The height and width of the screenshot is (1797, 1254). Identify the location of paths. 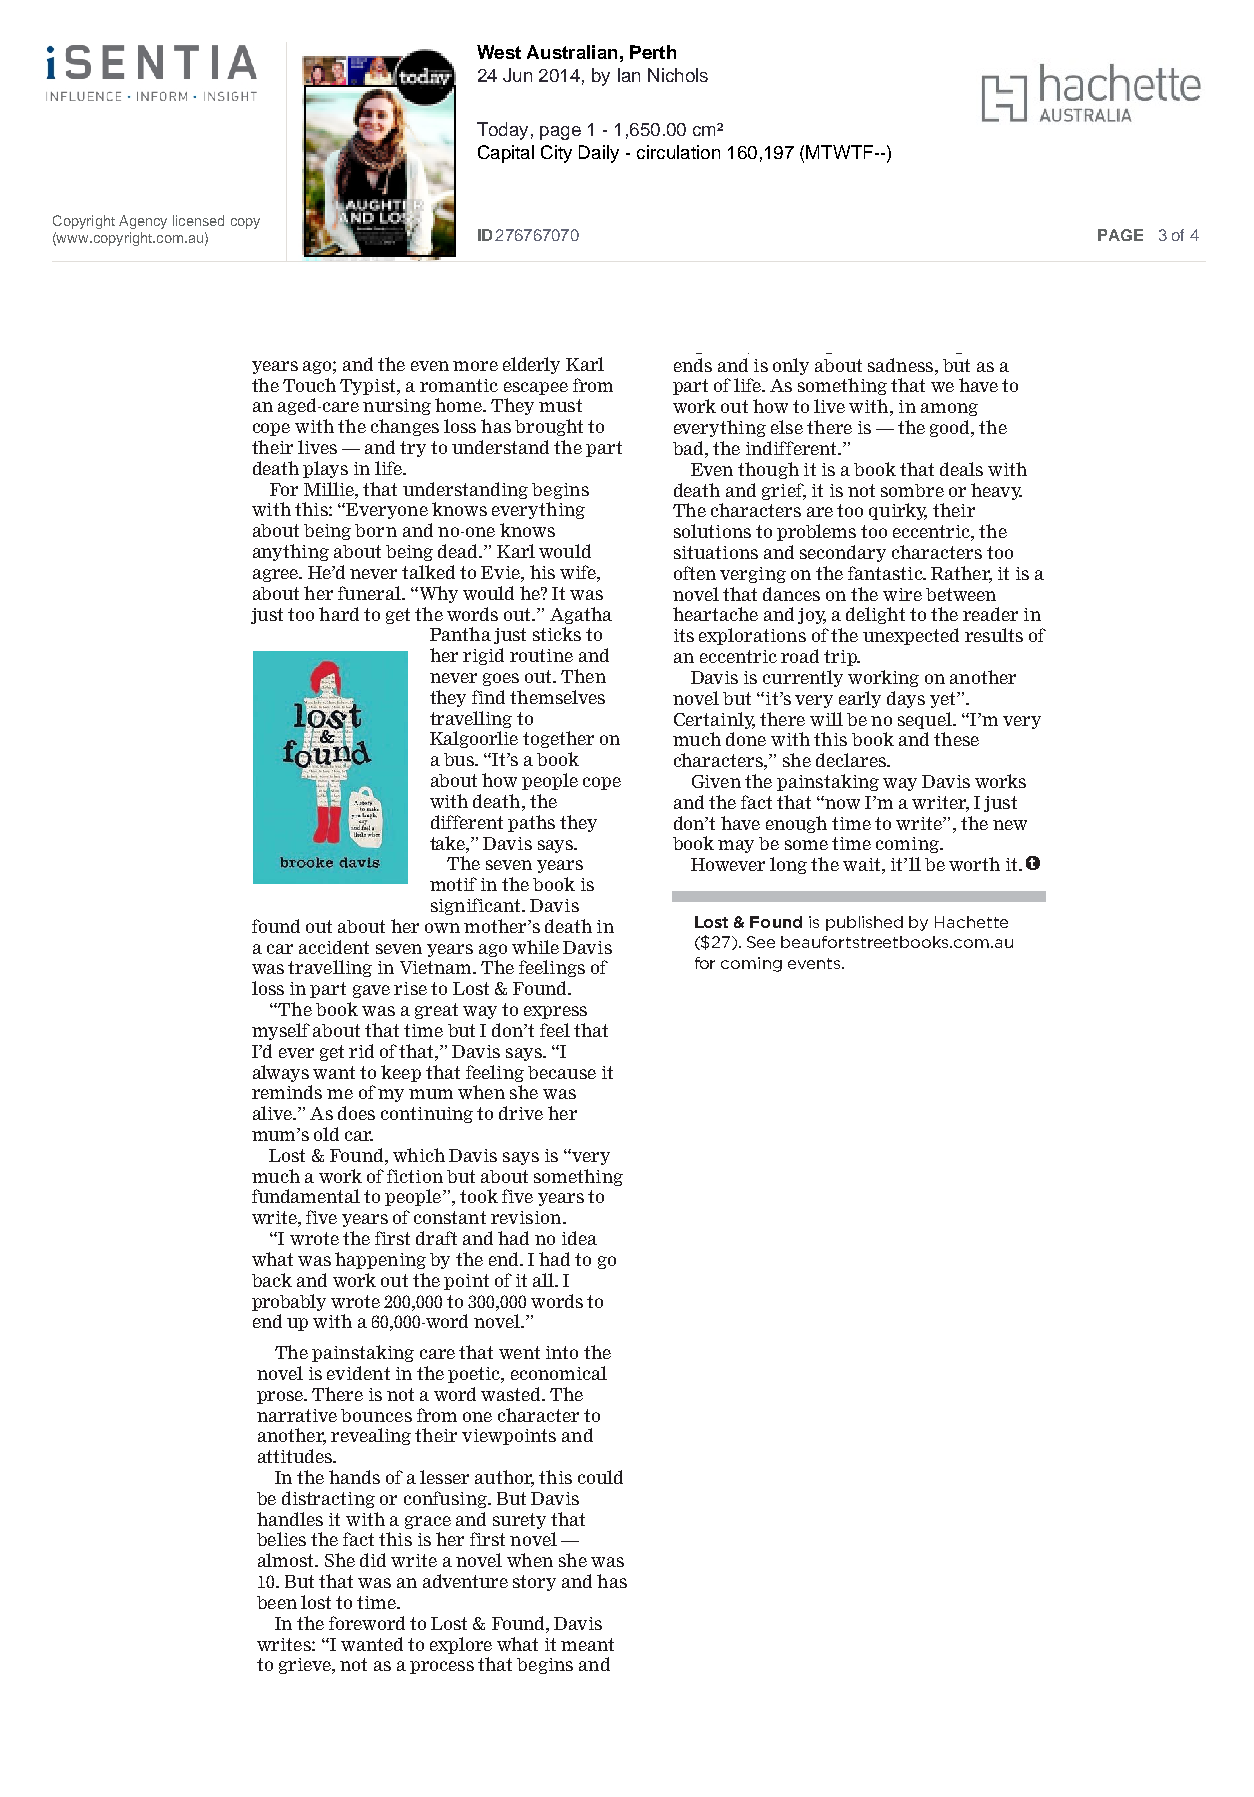
(531, 823).
